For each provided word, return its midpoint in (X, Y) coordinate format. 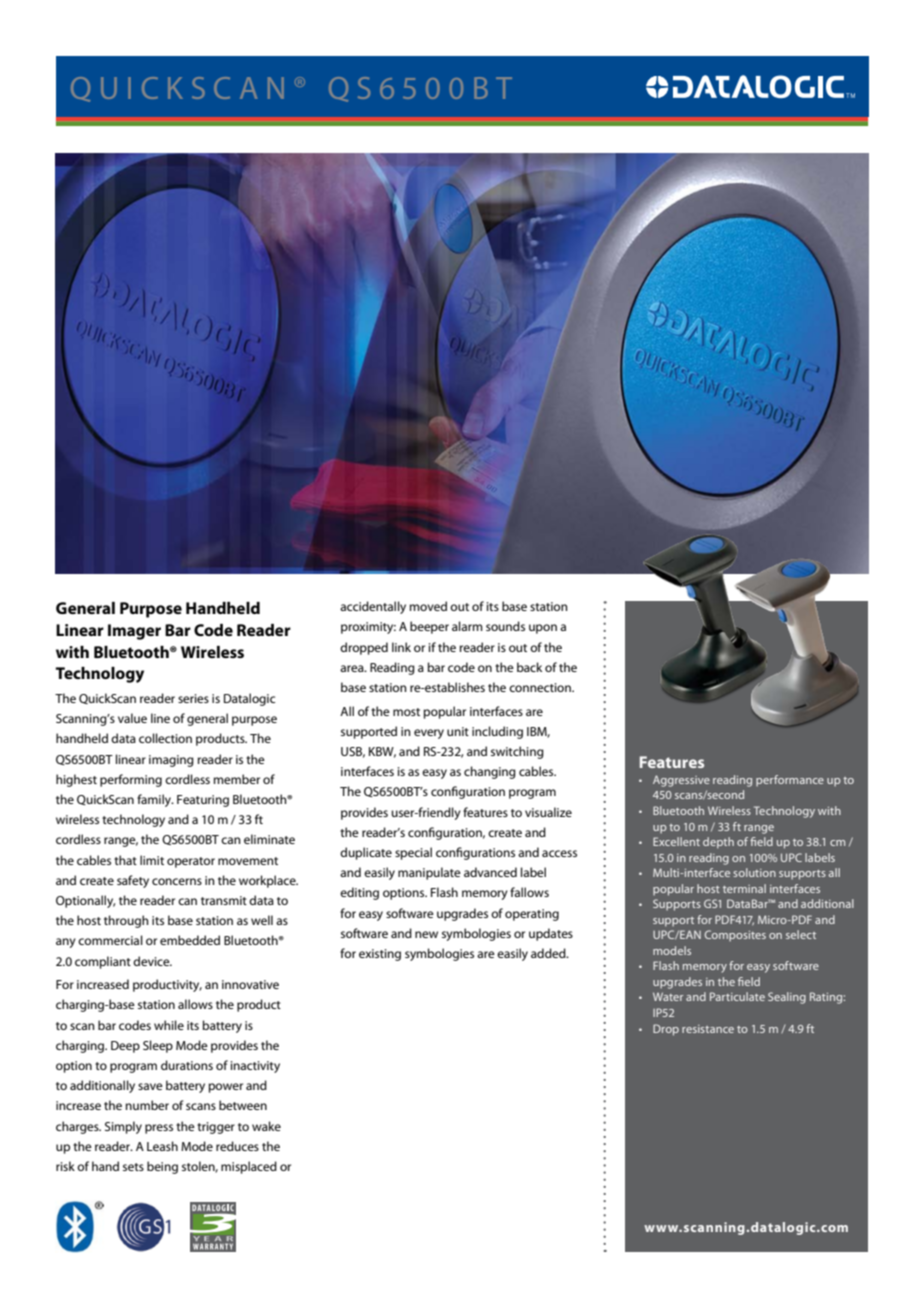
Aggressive (681, 781)
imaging (171, 761)
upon (543, 629)
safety (133, 881)
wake (266, 1126)
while (169, 1025)
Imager (134, 632)
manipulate (429, 873)
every (429, 734)
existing (380, 955)
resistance (708, 1029)
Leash (162, 1146)
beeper (429, 627)
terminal (744, 888)
